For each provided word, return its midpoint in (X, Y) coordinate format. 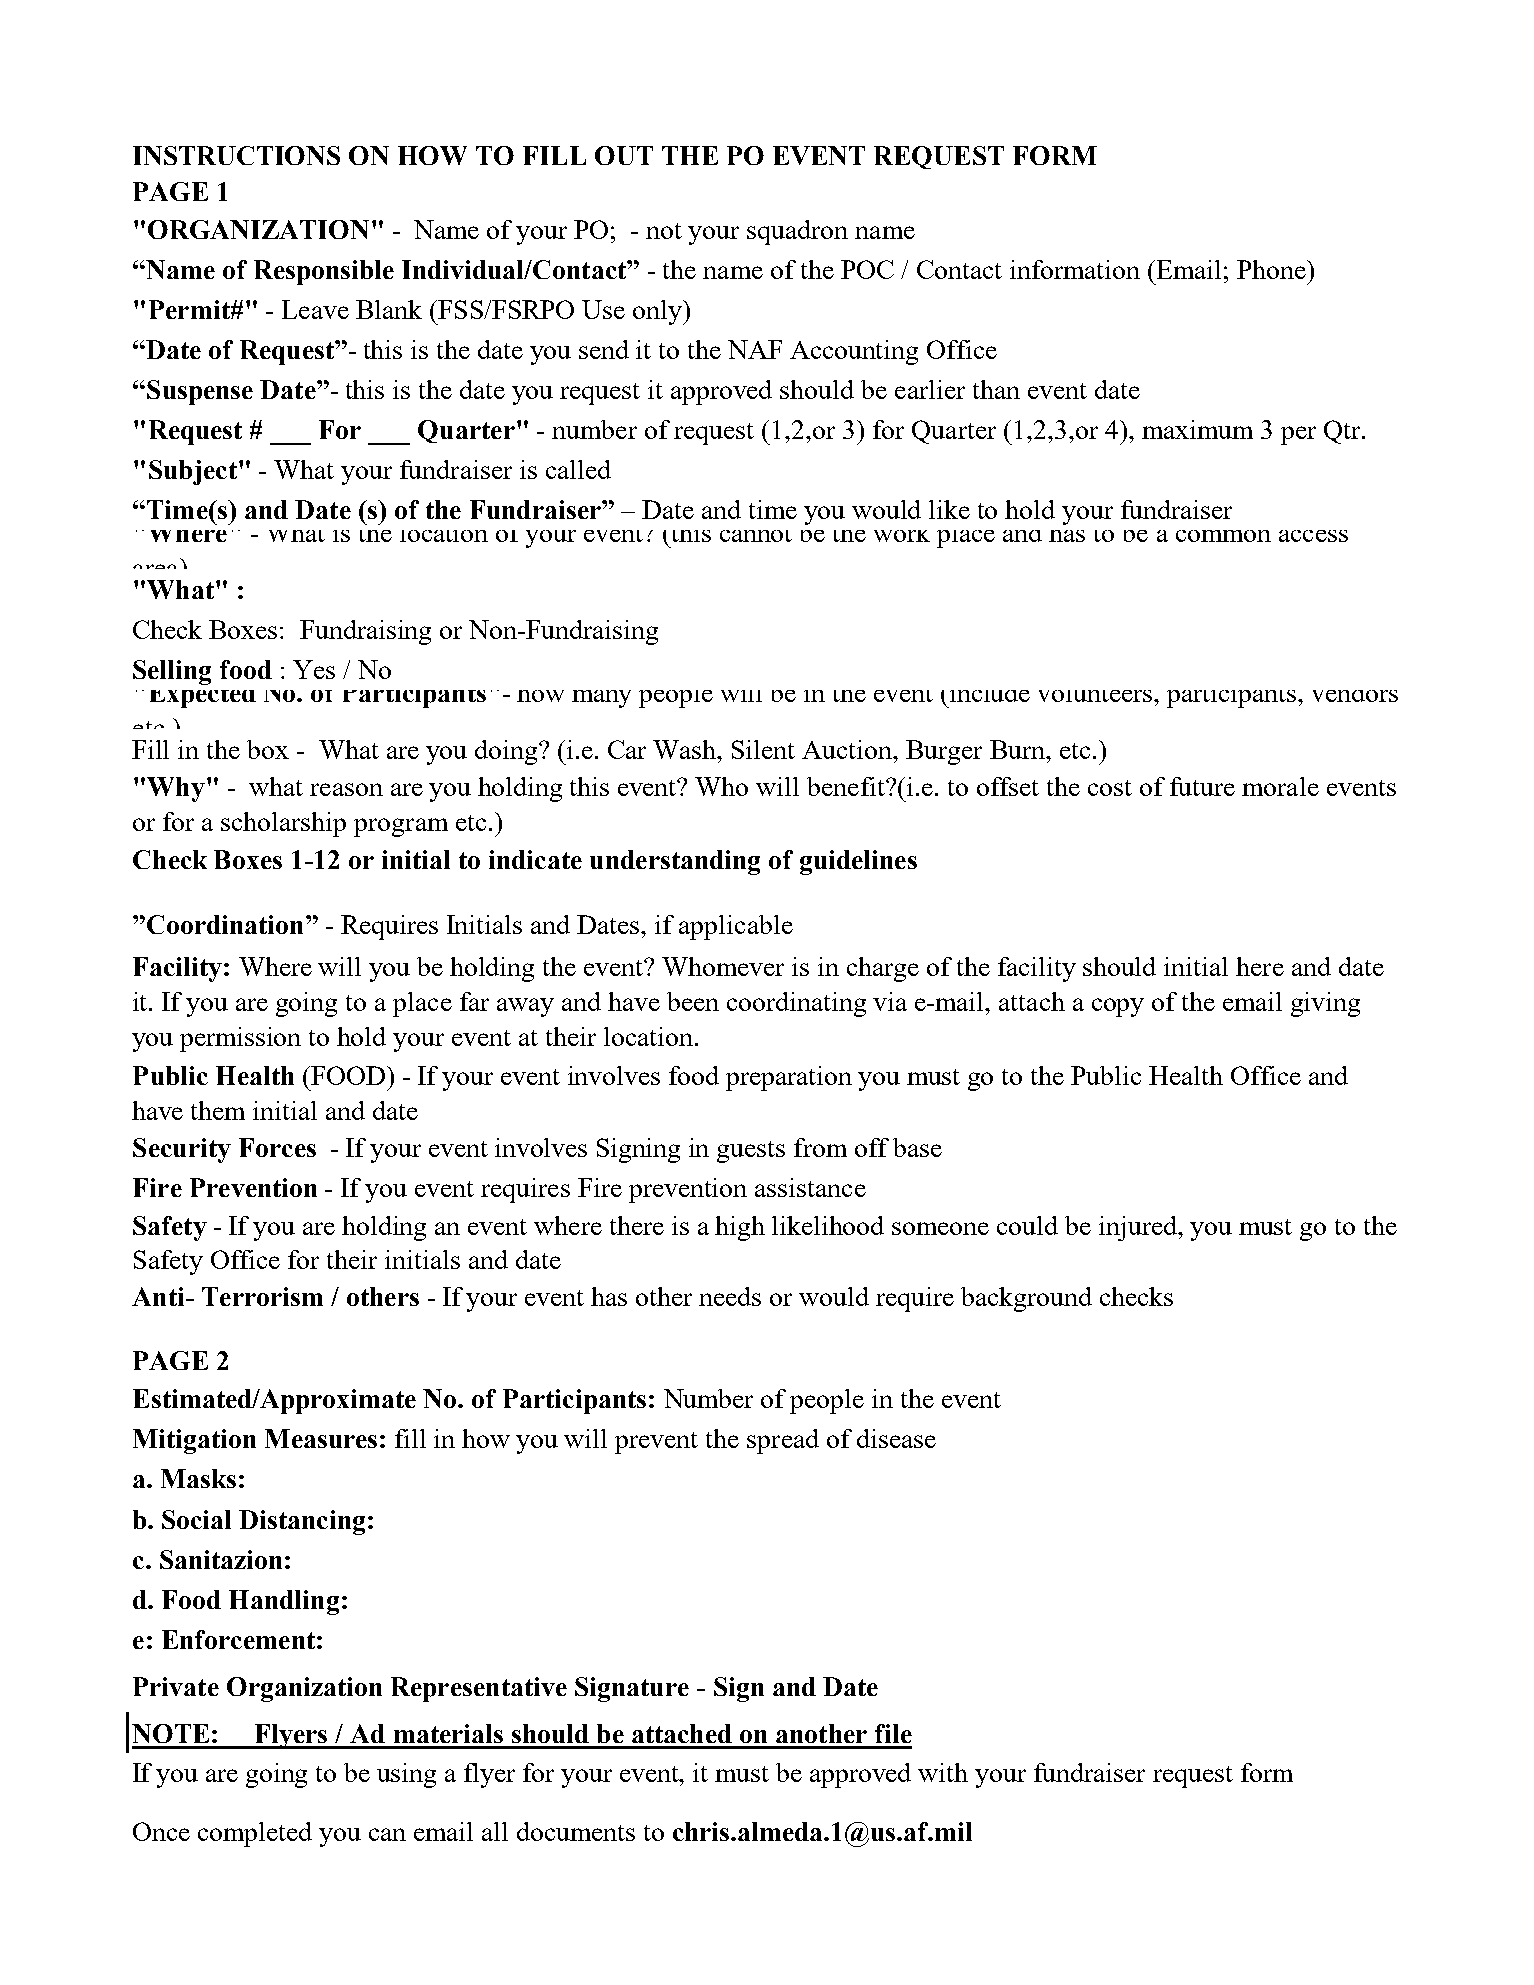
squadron (797, 232)
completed (255, 1834)
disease (896, 1438)
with (943, 1772)
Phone (1272, 269)
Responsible (324, 272)
